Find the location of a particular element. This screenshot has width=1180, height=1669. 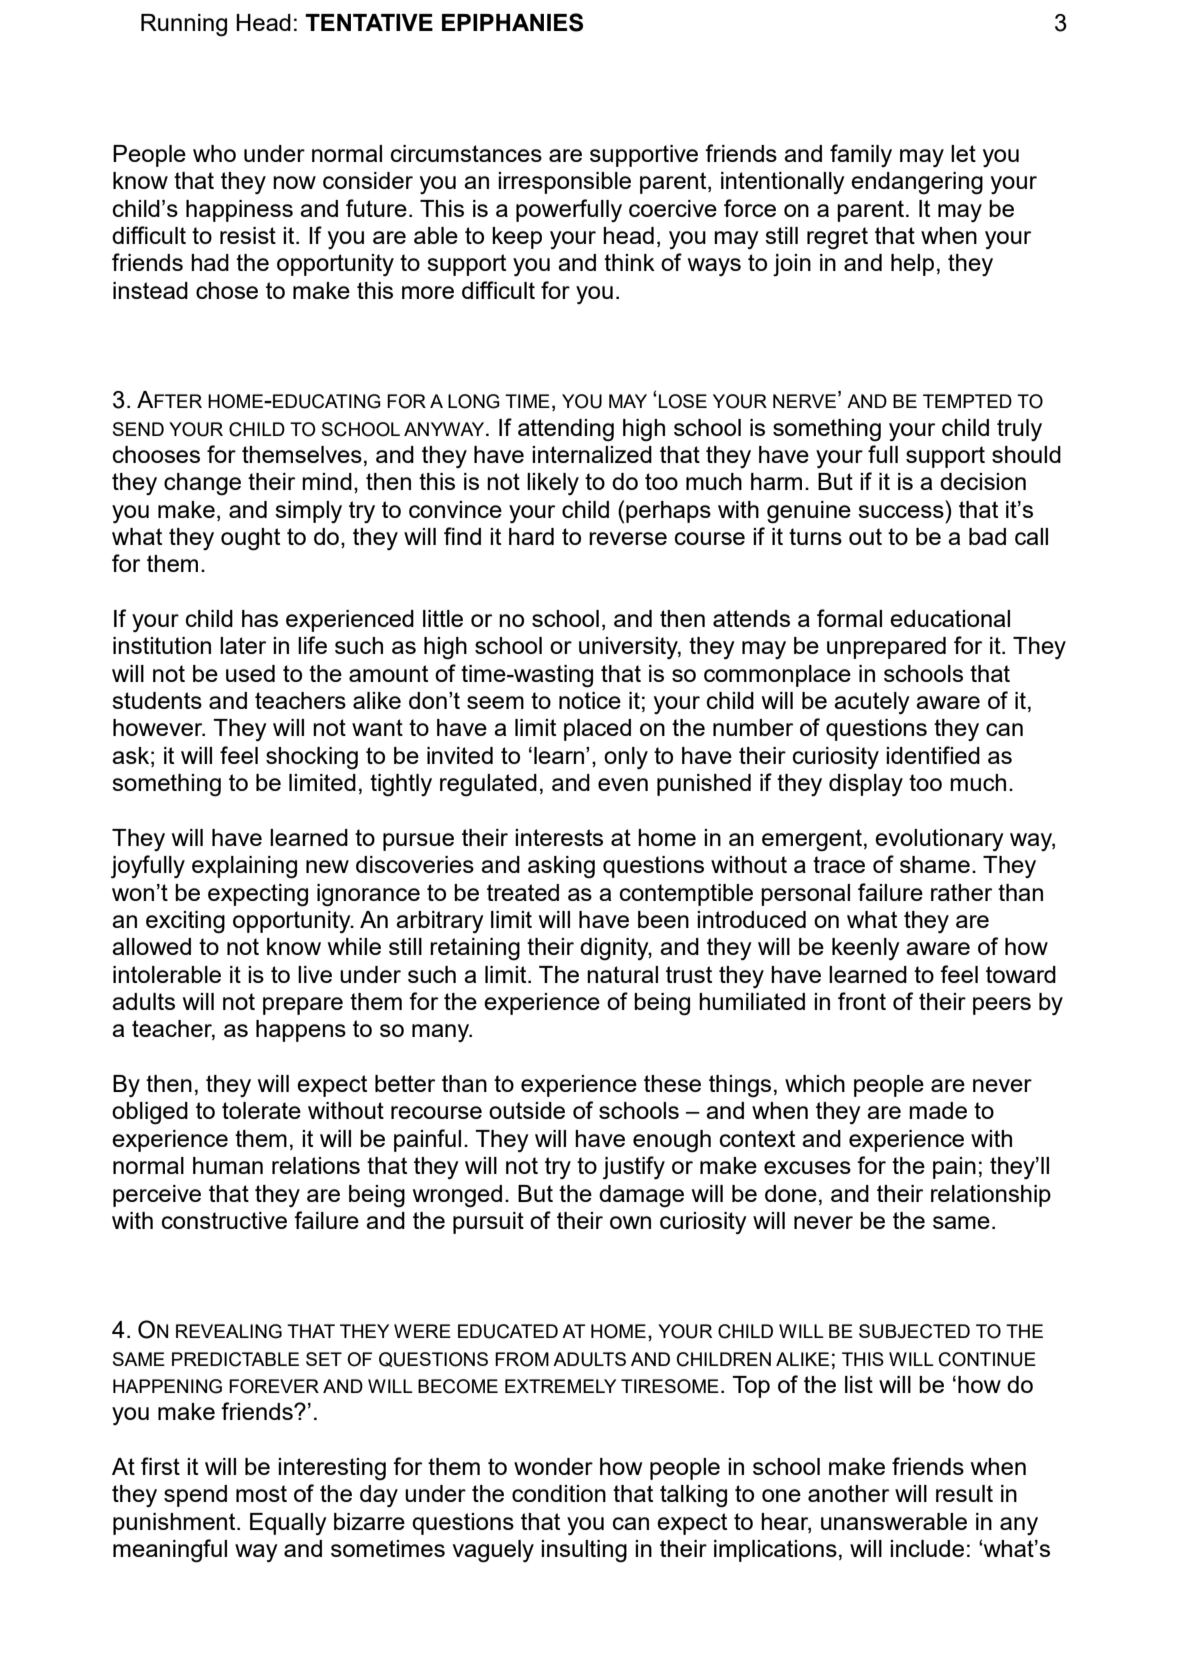

human is located at coordinates (228, 1165).
